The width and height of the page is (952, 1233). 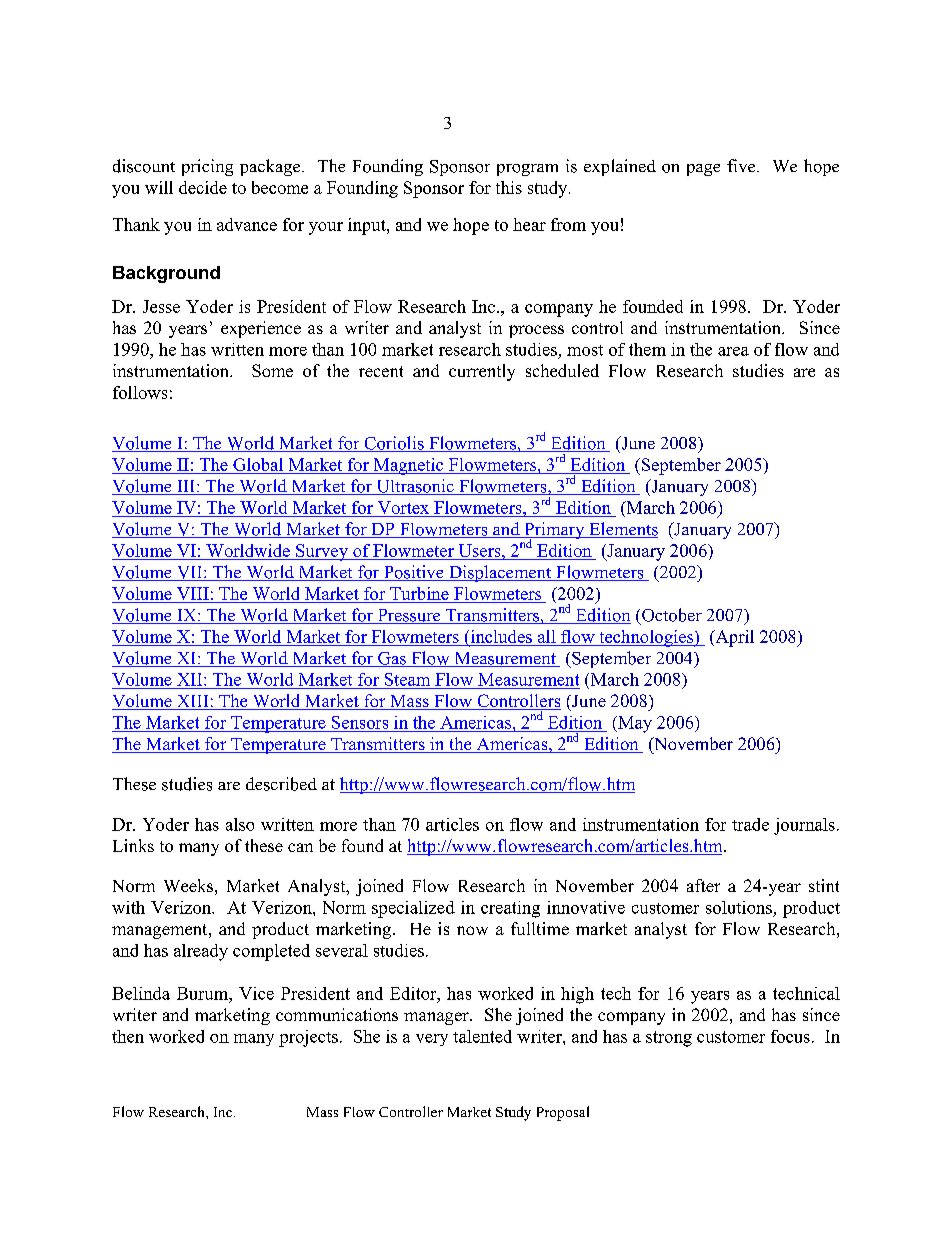 I want to click on Global, so click(x=258, y=466).
